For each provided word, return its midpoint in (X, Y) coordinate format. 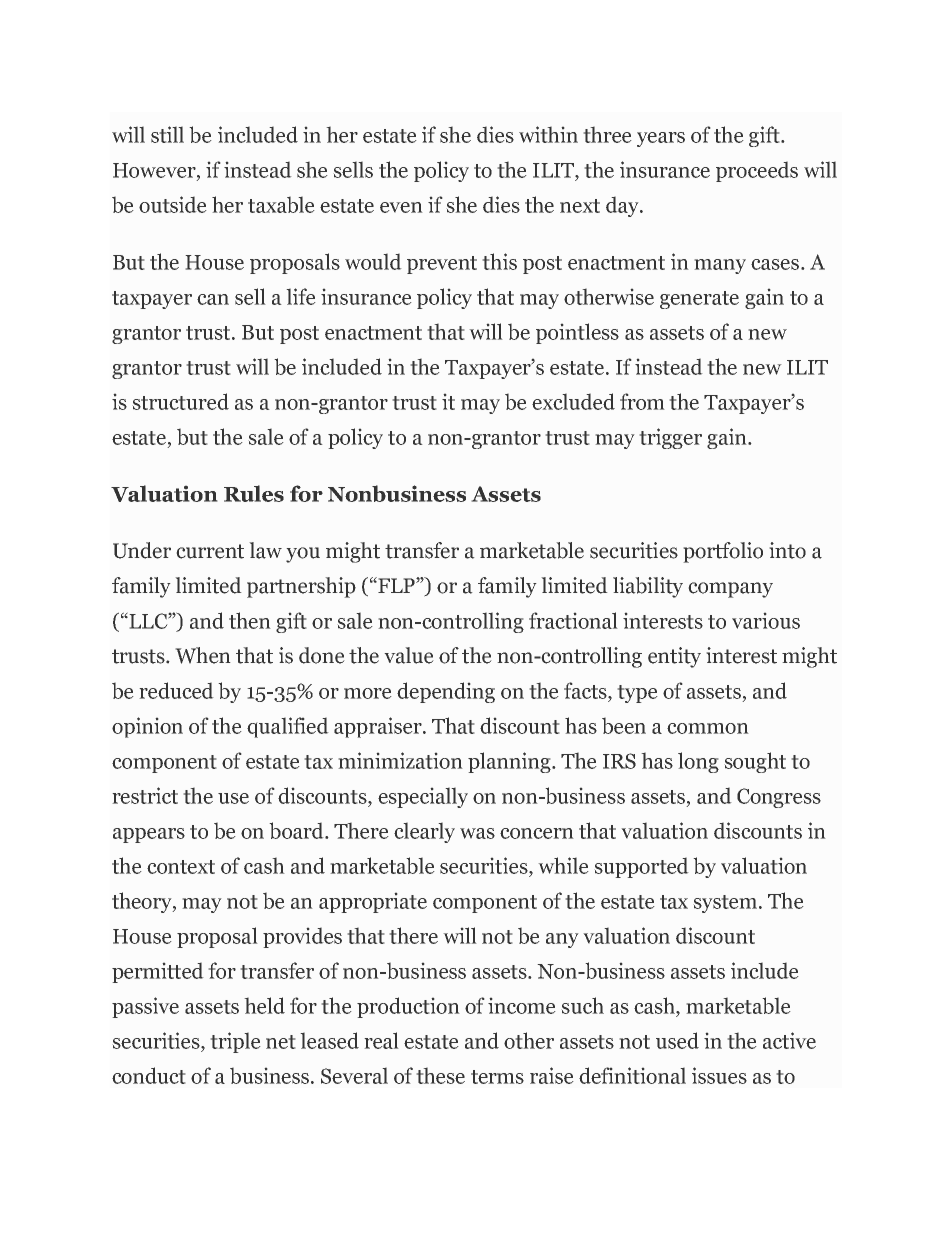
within (548, 134)
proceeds (757, 171)
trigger (670, 438)
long (698, 762)
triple (235, 1042)
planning (510, 762)
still (167, 134)
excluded (573, 401)
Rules (254, 493)
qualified (288, 727)
